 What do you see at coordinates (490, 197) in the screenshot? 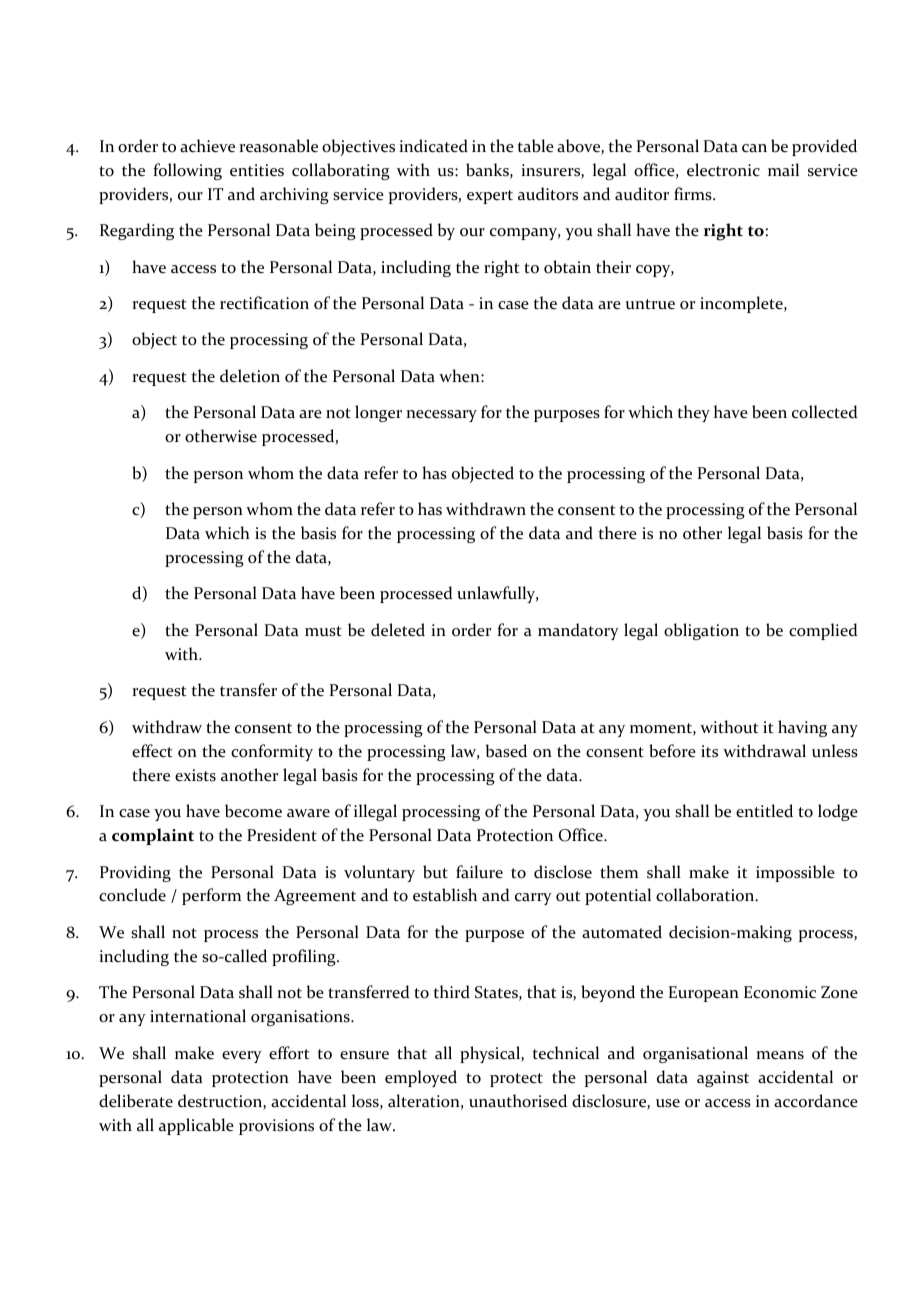
I see `expert` at bounding box center [490, 197].
